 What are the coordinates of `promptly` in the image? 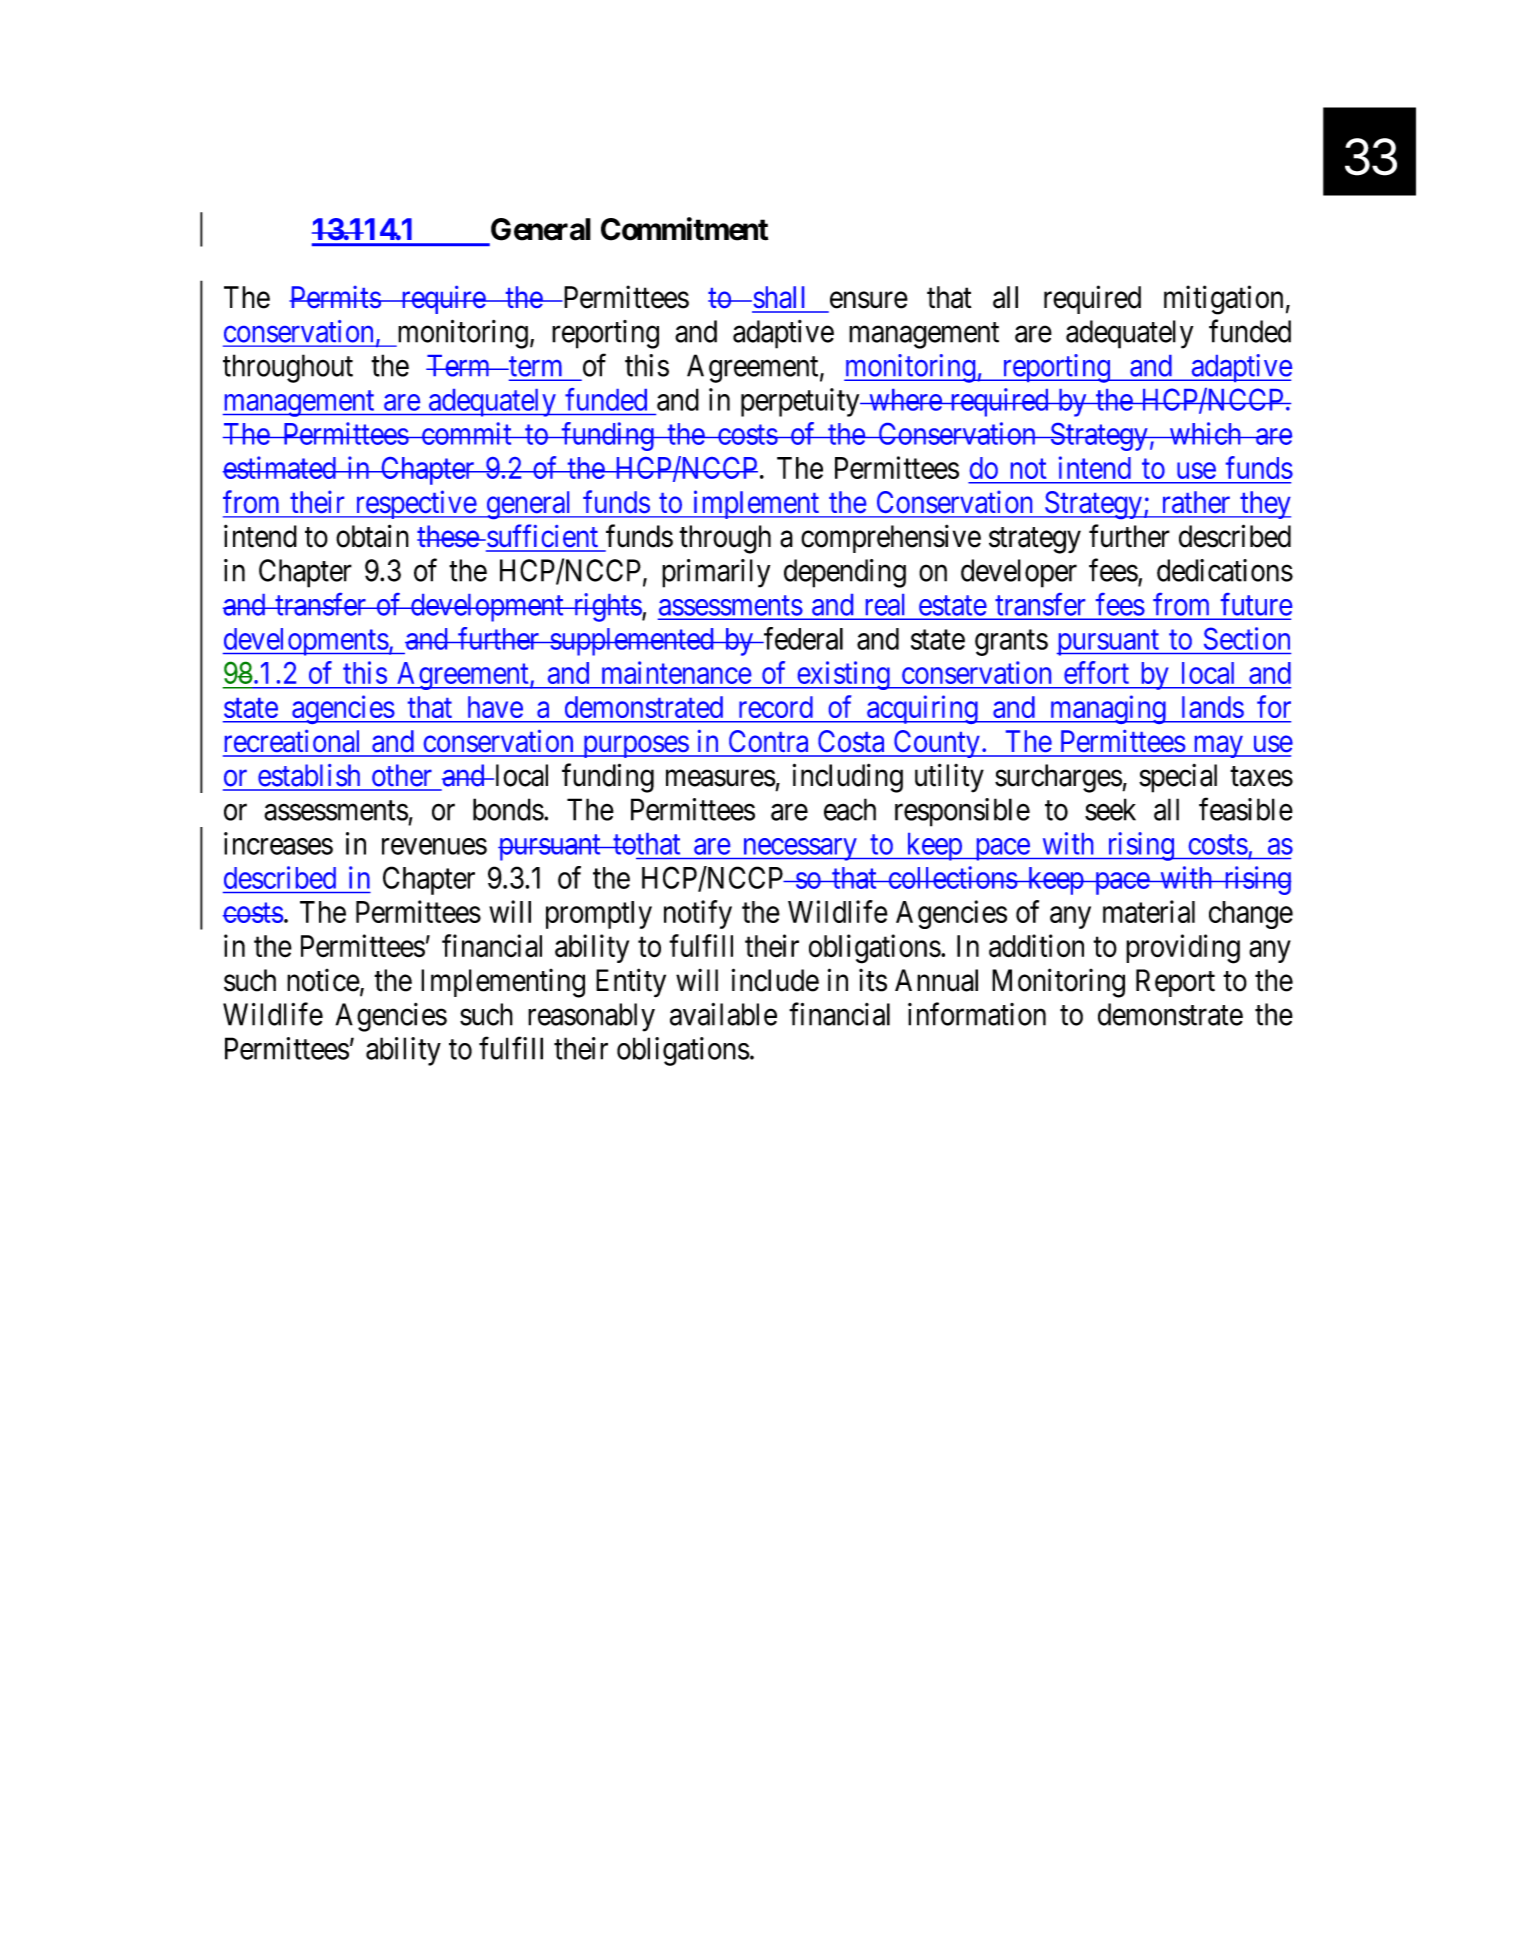 It's located at (599, 915).
